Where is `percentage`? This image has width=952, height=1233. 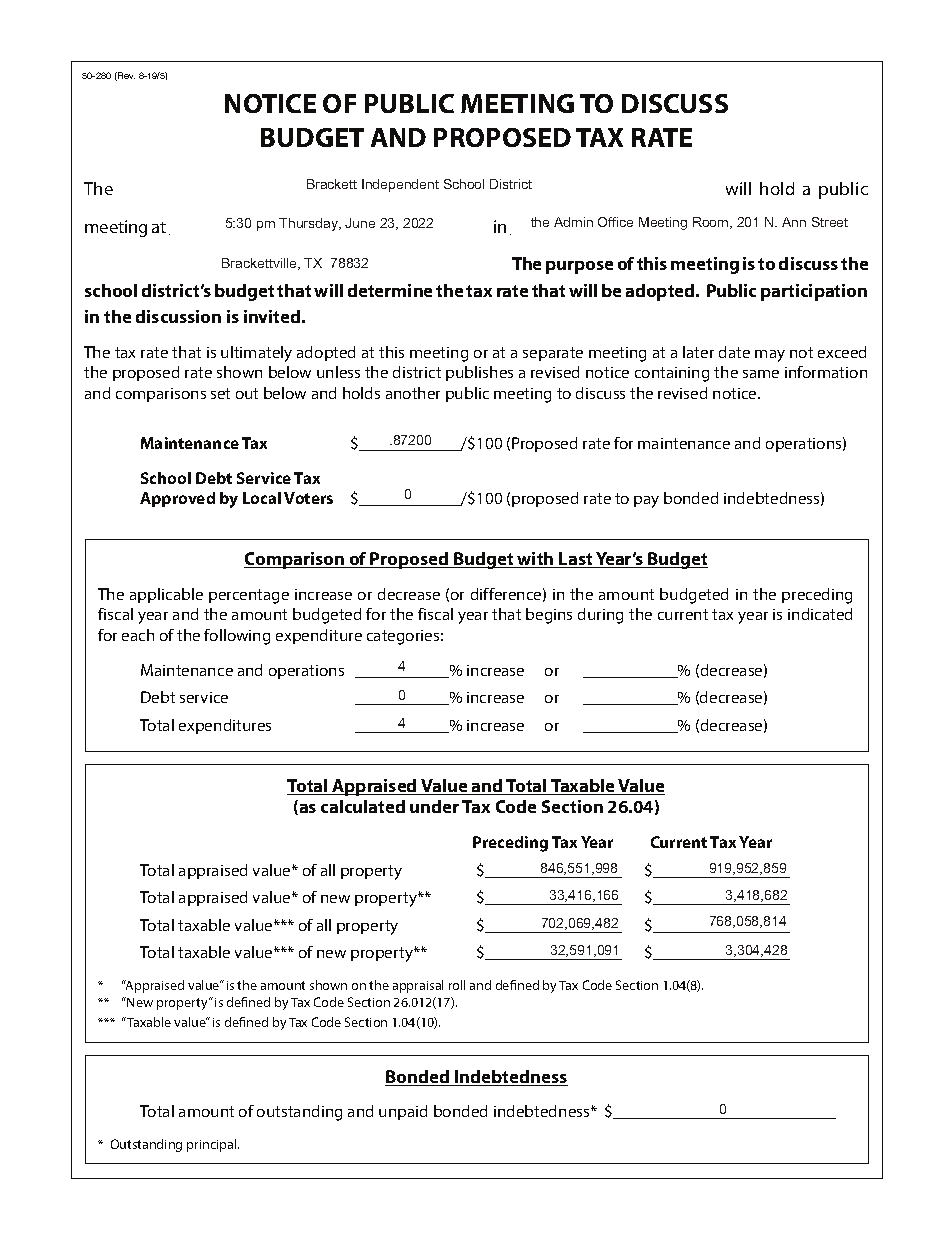 percentage is located at coordinates (249, 596).
